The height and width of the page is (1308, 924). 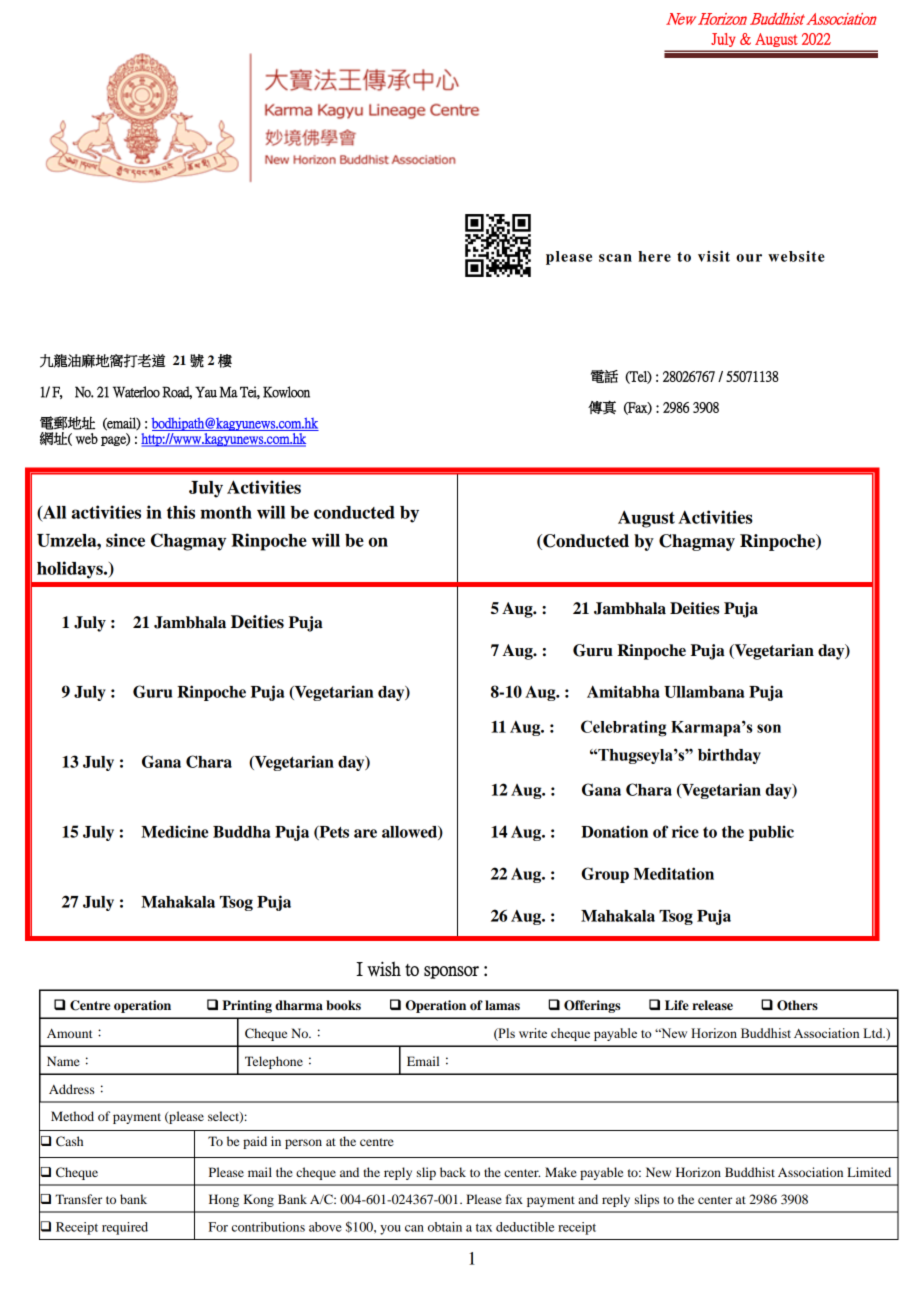 I want to click on birthday, so click(x=729, y=756).
